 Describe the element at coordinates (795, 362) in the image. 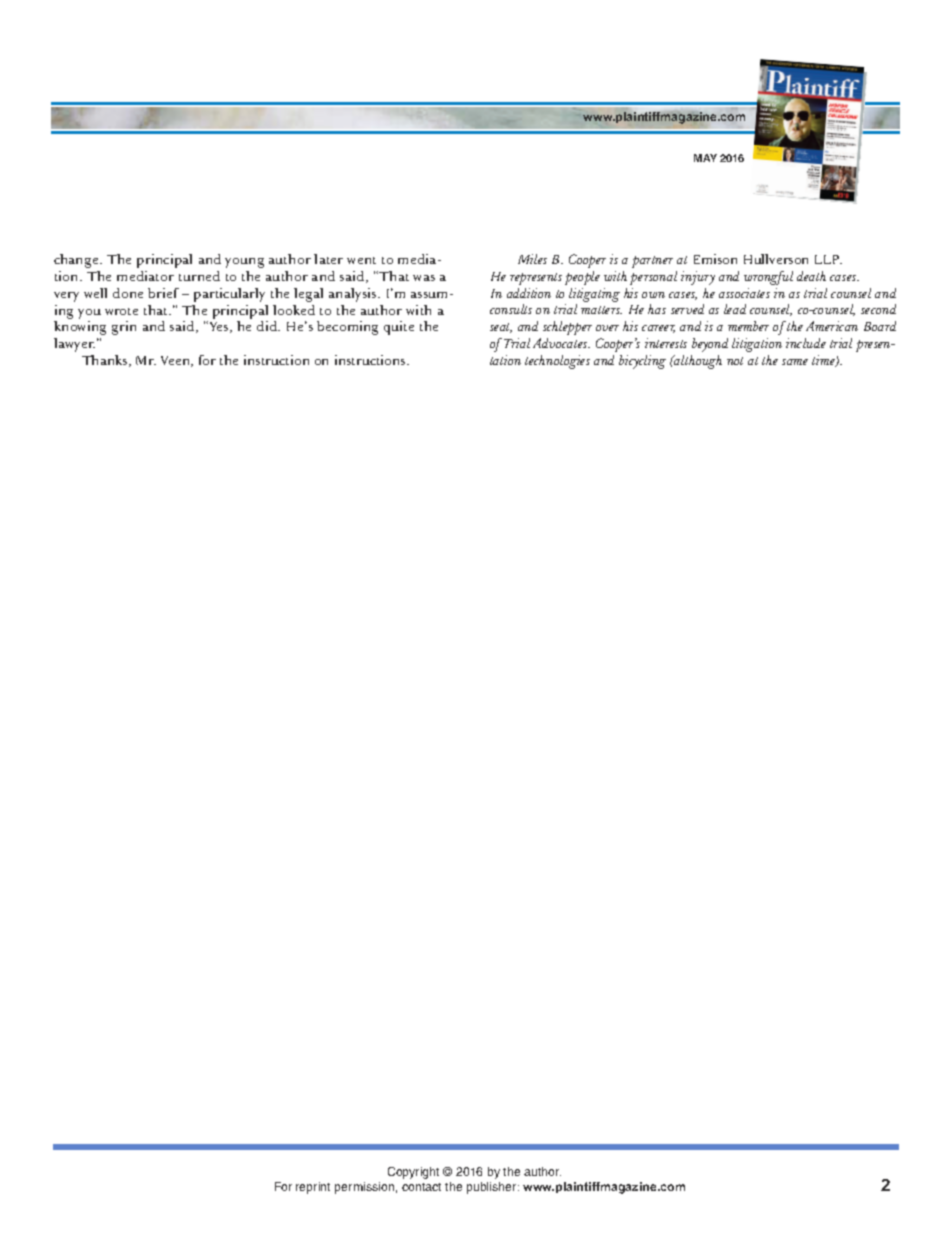

I see `same` at that location.
